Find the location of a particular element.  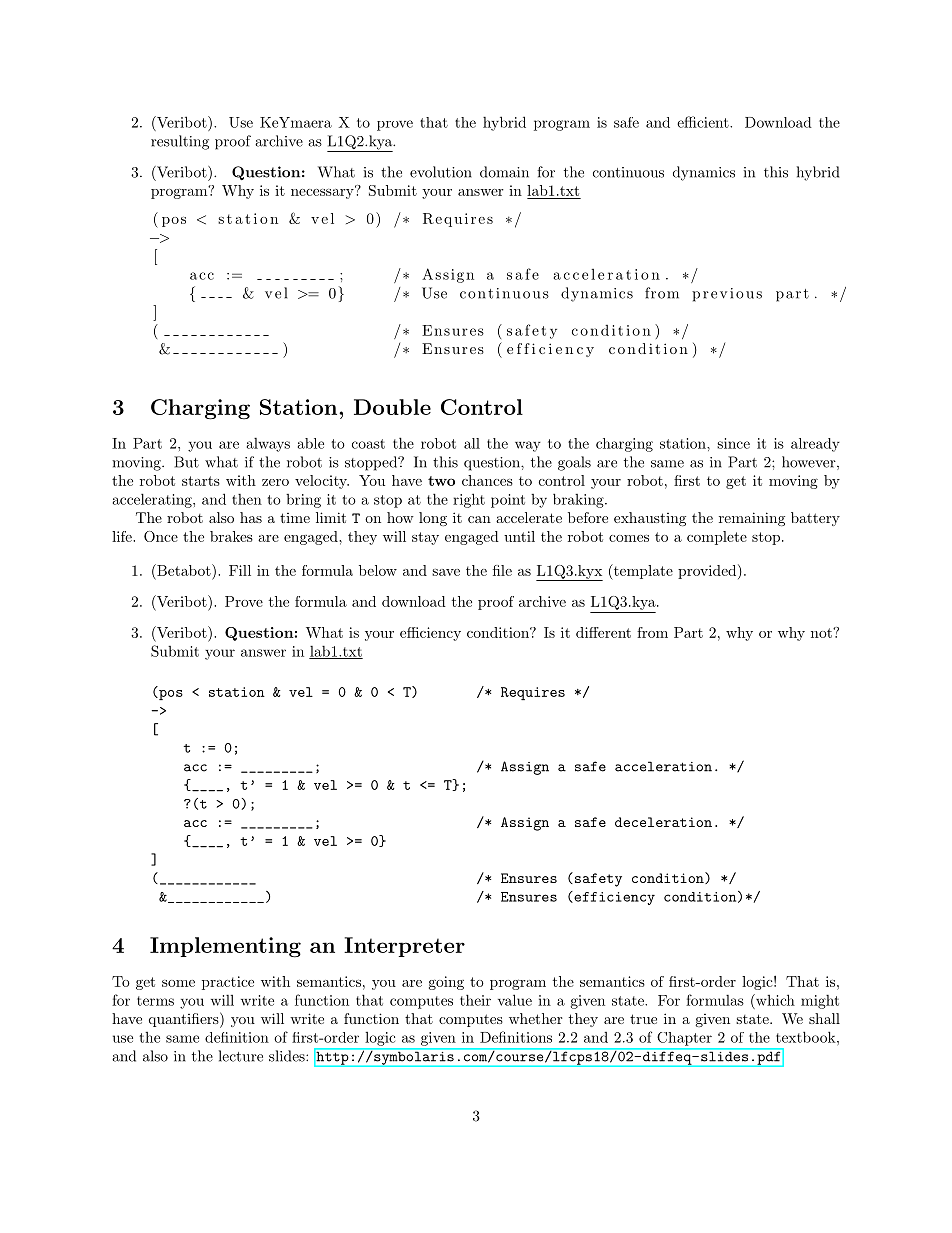

their is located at coordinates (475, 1000).
